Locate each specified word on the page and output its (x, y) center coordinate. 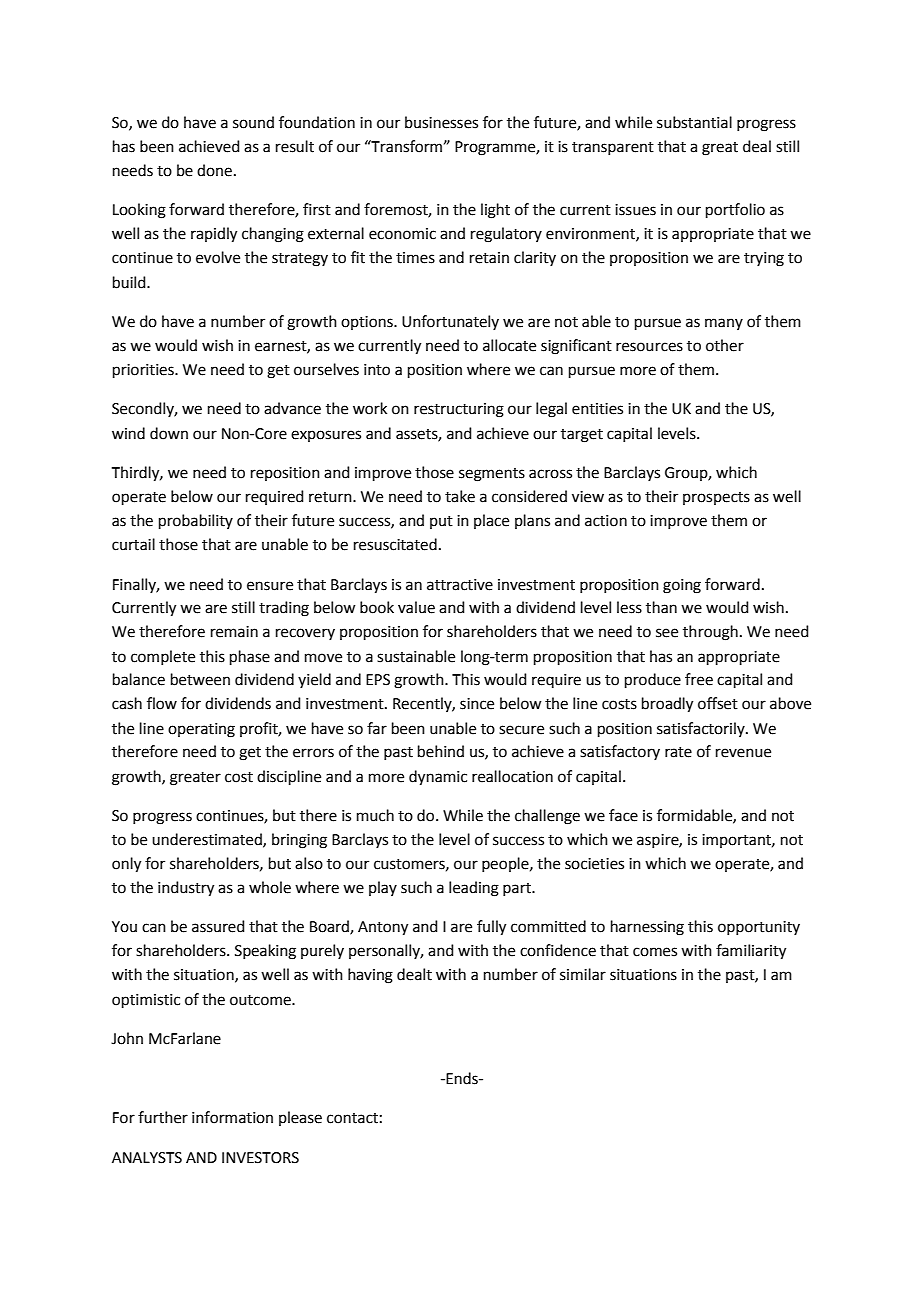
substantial (694, 122)
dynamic (438, 778)
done (214, 170)
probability (196, 521)
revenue (743, 753)
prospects (716, 498)
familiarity (751, 952)
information (232, 1117)
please (300, 1118)
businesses (441, 122)
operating (201, 730)
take (460, 496)
